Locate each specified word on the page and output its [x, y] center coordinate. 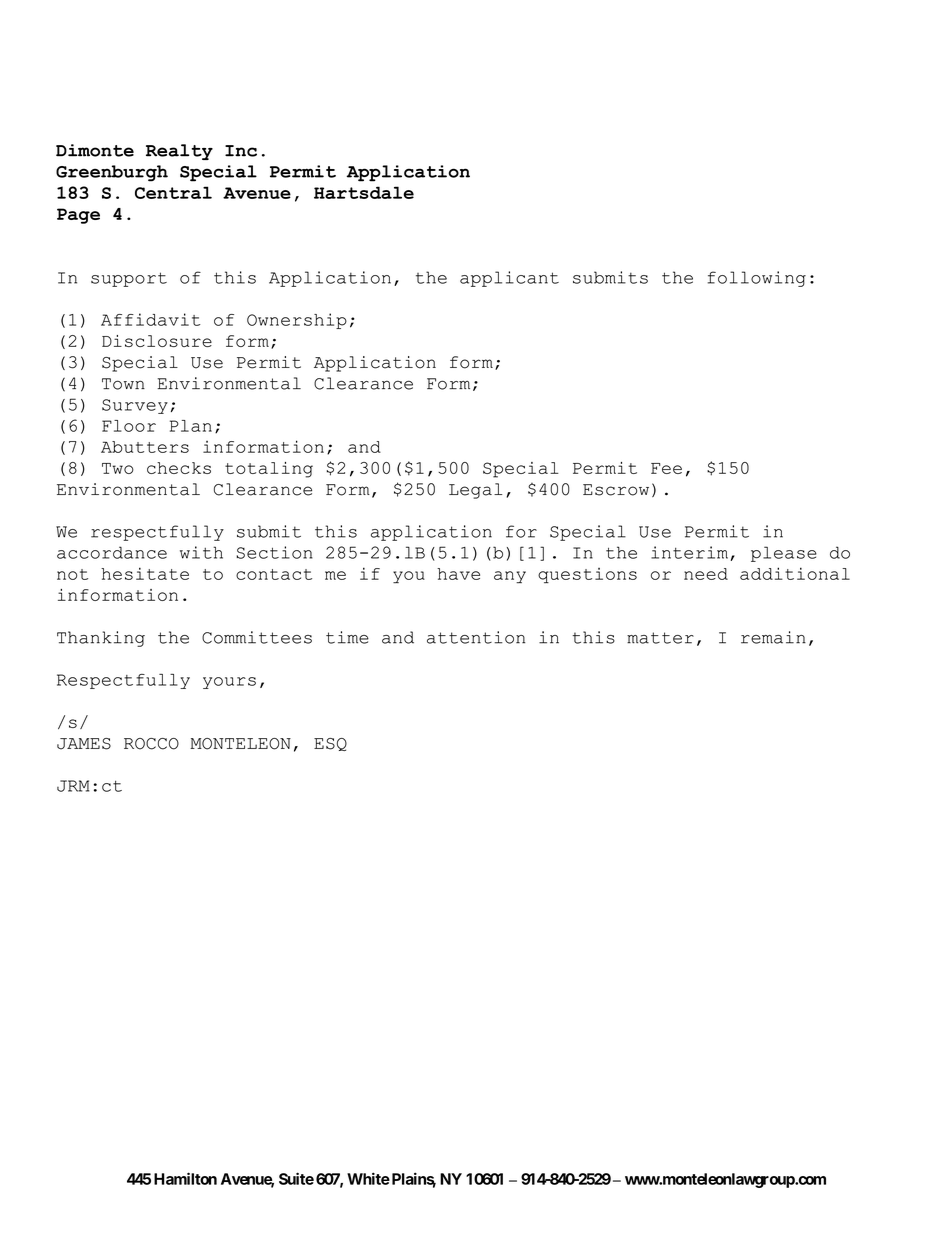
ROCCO [151, 744]
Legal [475, 491]
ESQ [330, 744]
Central [173, 192]
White [368, 1178]
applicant [509, 279]
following [757, 279]
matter [660, 638]
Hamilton [185, 1178]
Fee [666, 468]
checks [179, 468]
